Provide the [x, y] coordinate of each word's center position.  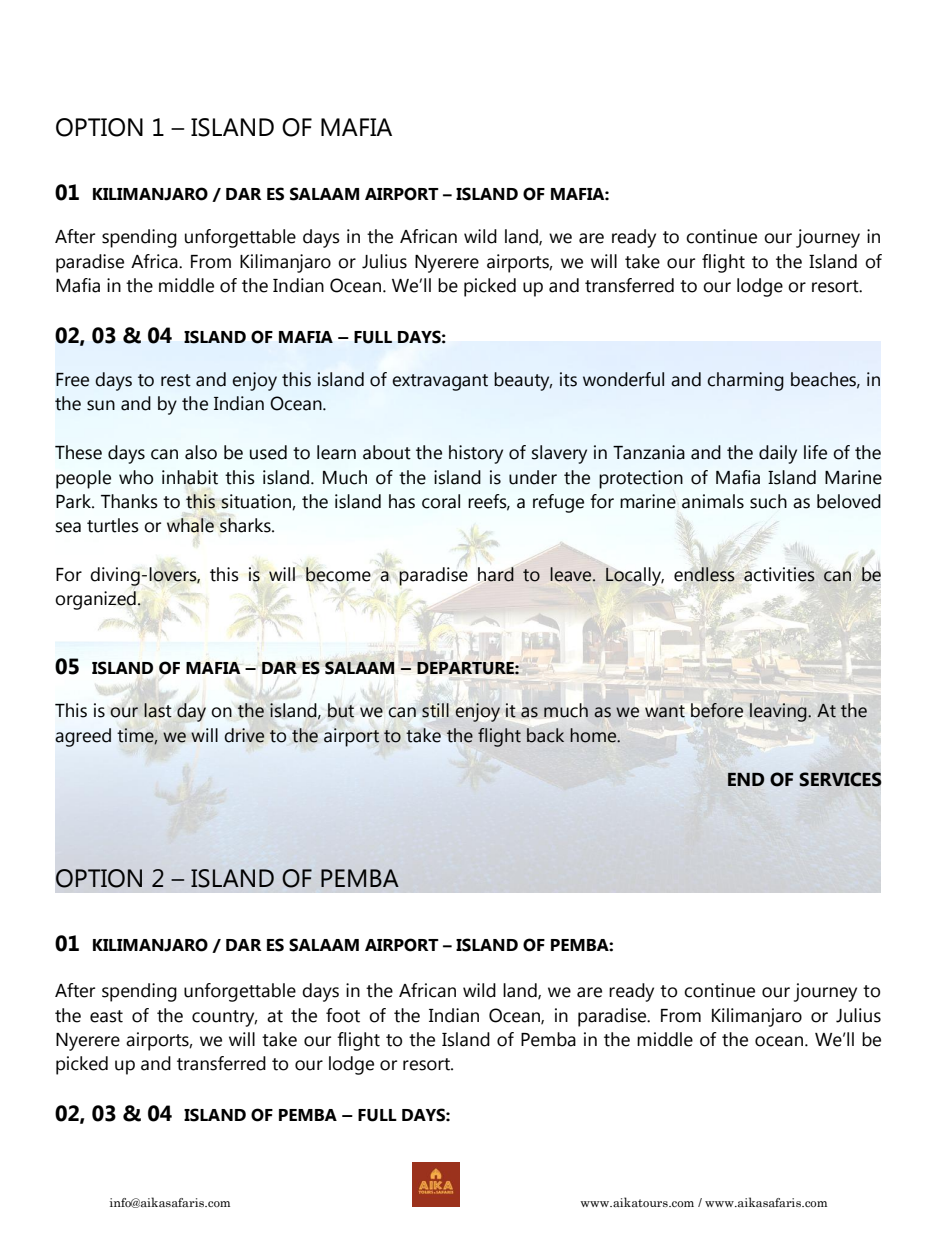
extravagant [440, 382]
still [435, 710]
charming [745, 381]
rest [176, 380]
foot [343, 1015]
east [106, 1016]
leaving [779, 712]
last [158, 710]
